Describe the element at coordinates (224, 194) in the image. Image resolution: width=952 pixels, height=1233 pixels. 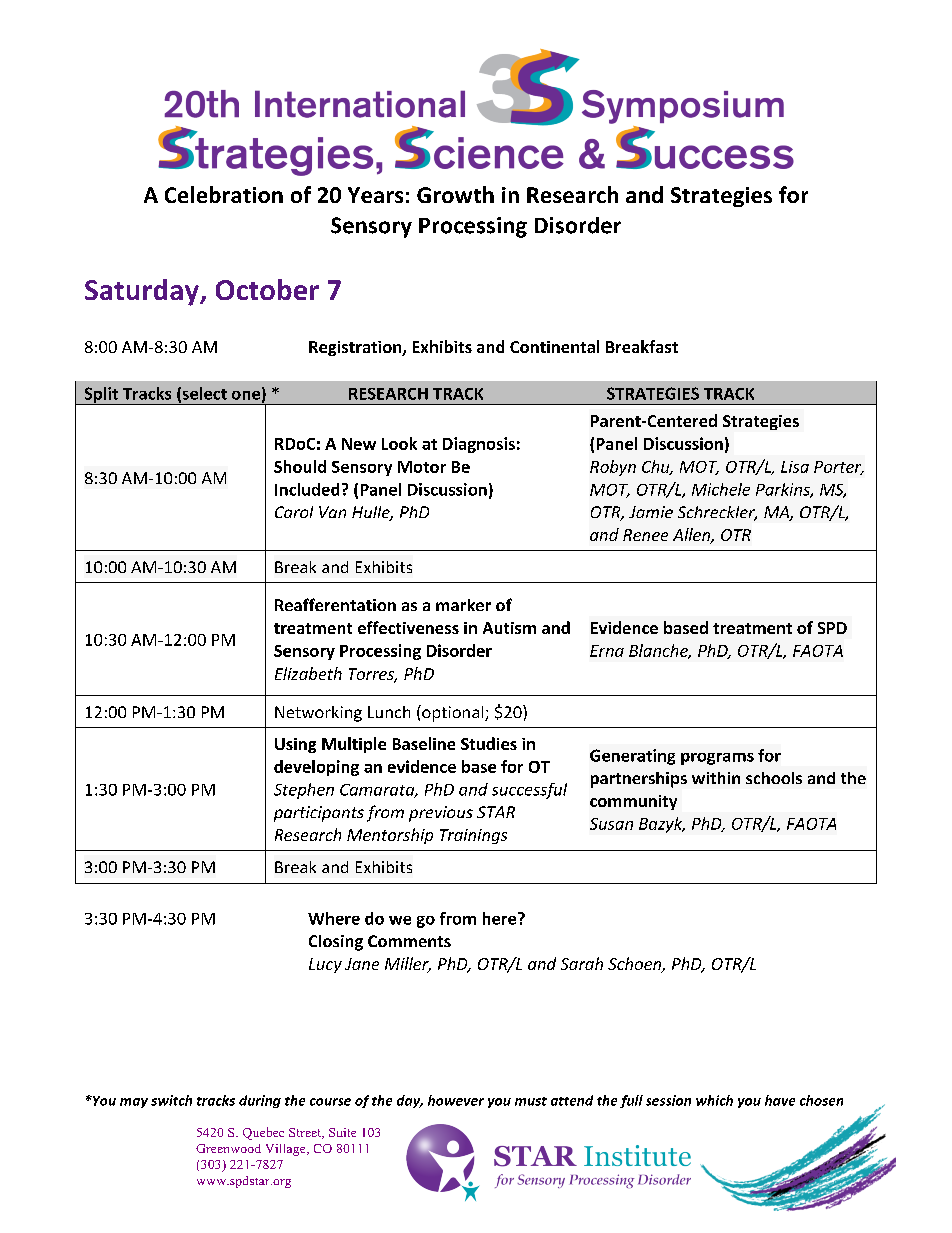
I see `Celebration` at that location.
